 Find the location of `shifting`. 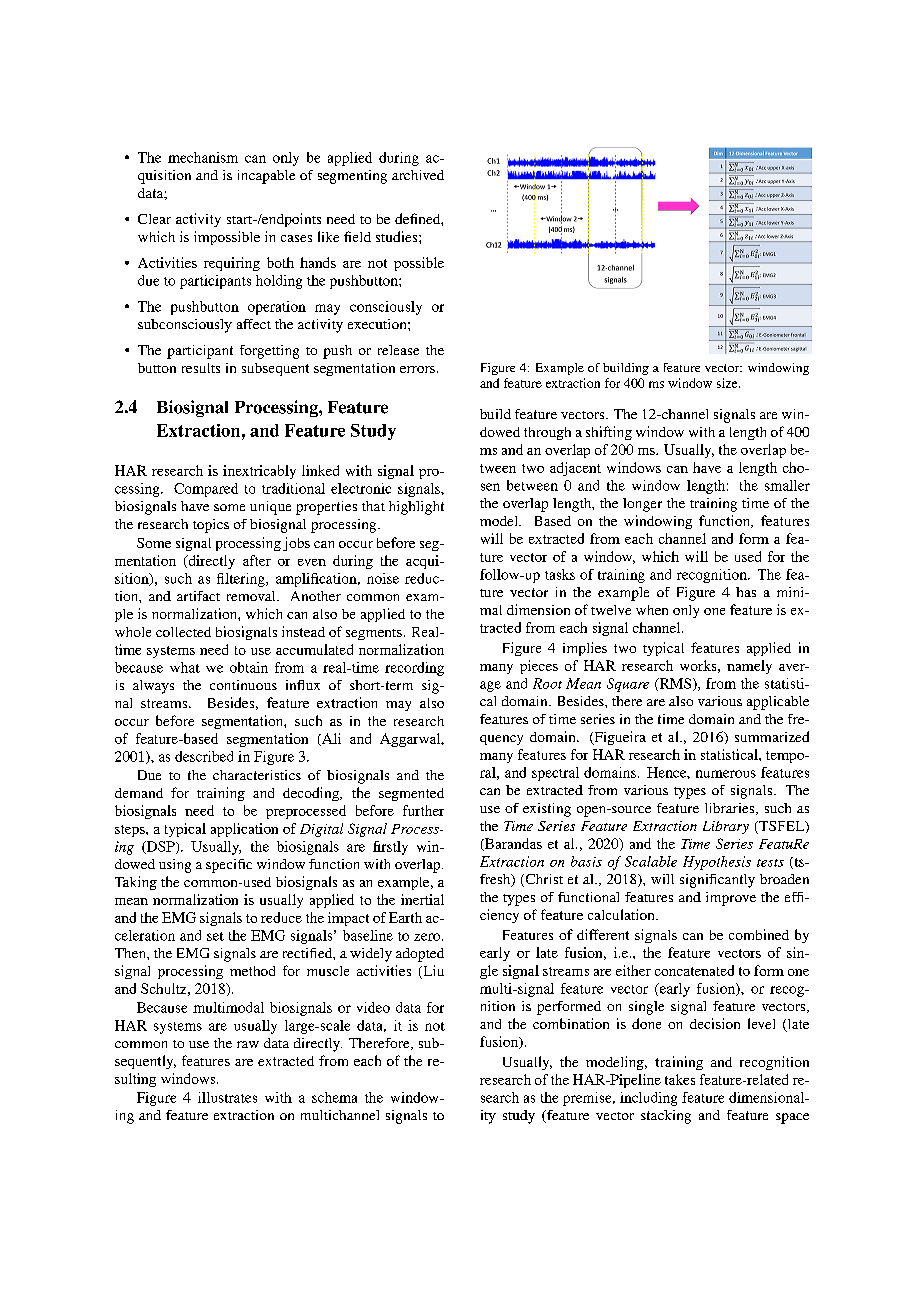

shifting is located at coordinates (609, 433).
